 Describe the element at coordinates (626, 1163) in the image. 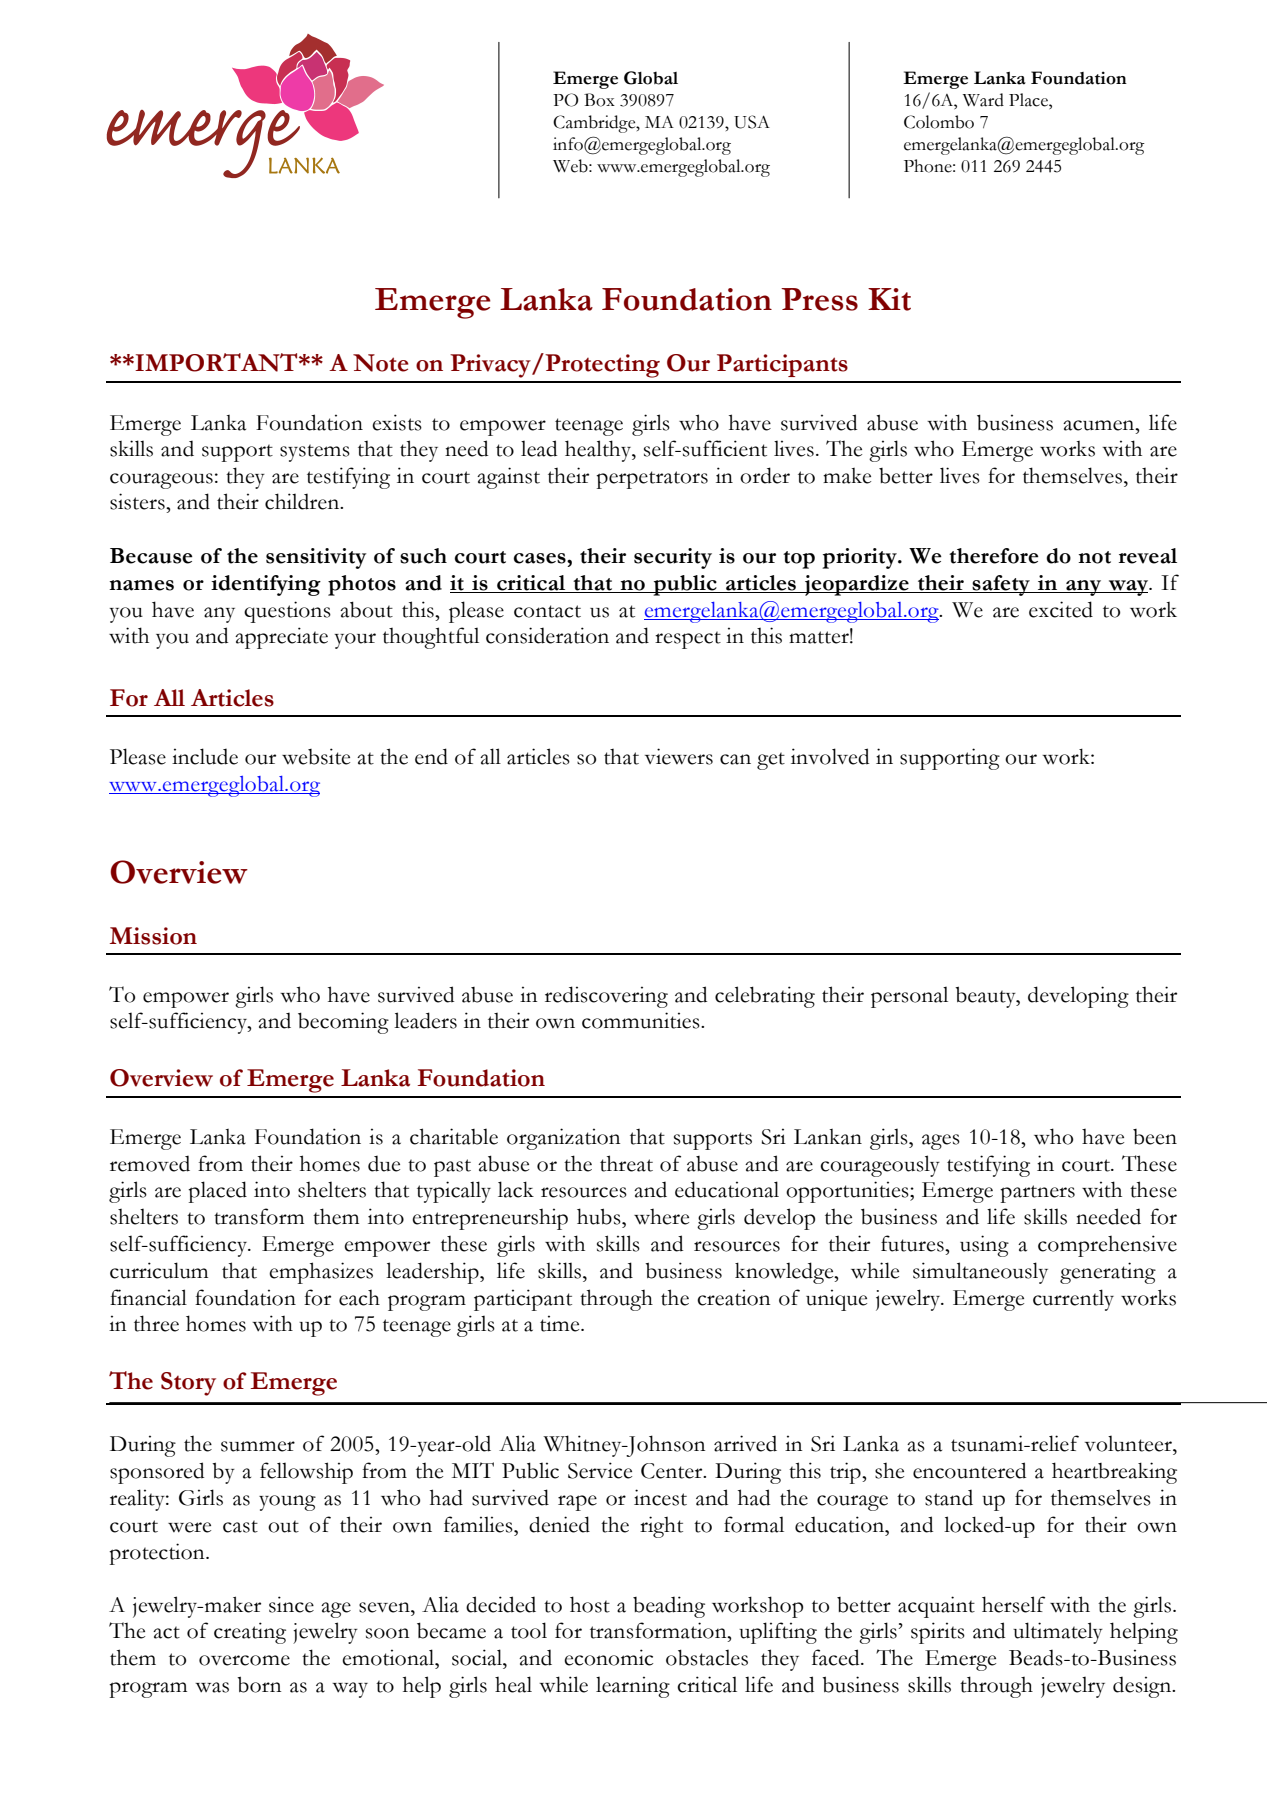

I see `threat` at that location.
